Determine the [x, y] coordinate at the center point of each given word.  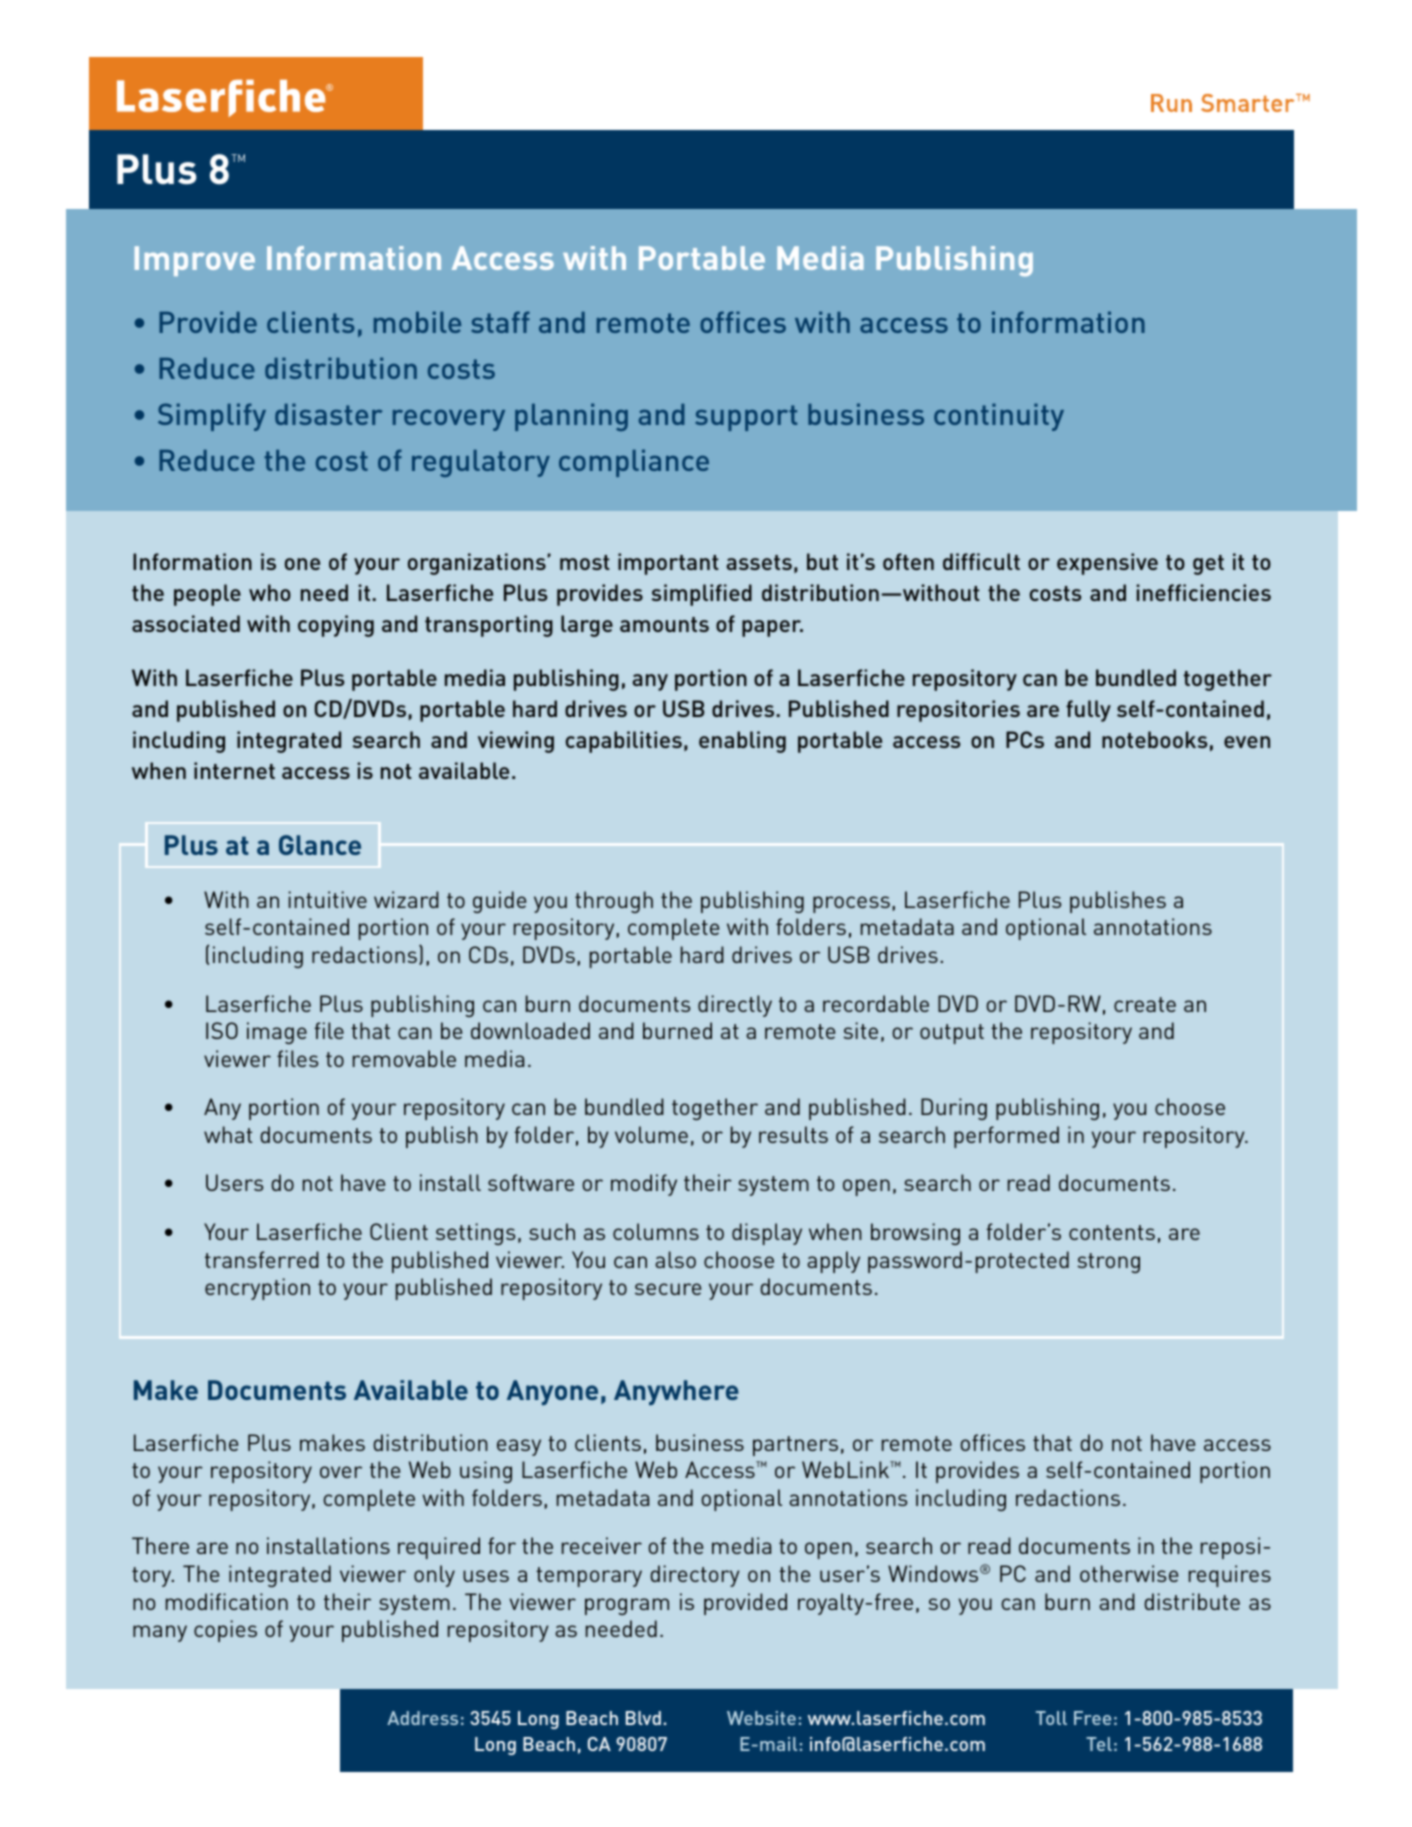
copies [225, 1631]
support [746, 418]
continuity [999, 417]
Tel [1099, 1744]
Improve [195, 261]
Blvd [643, 1718]
